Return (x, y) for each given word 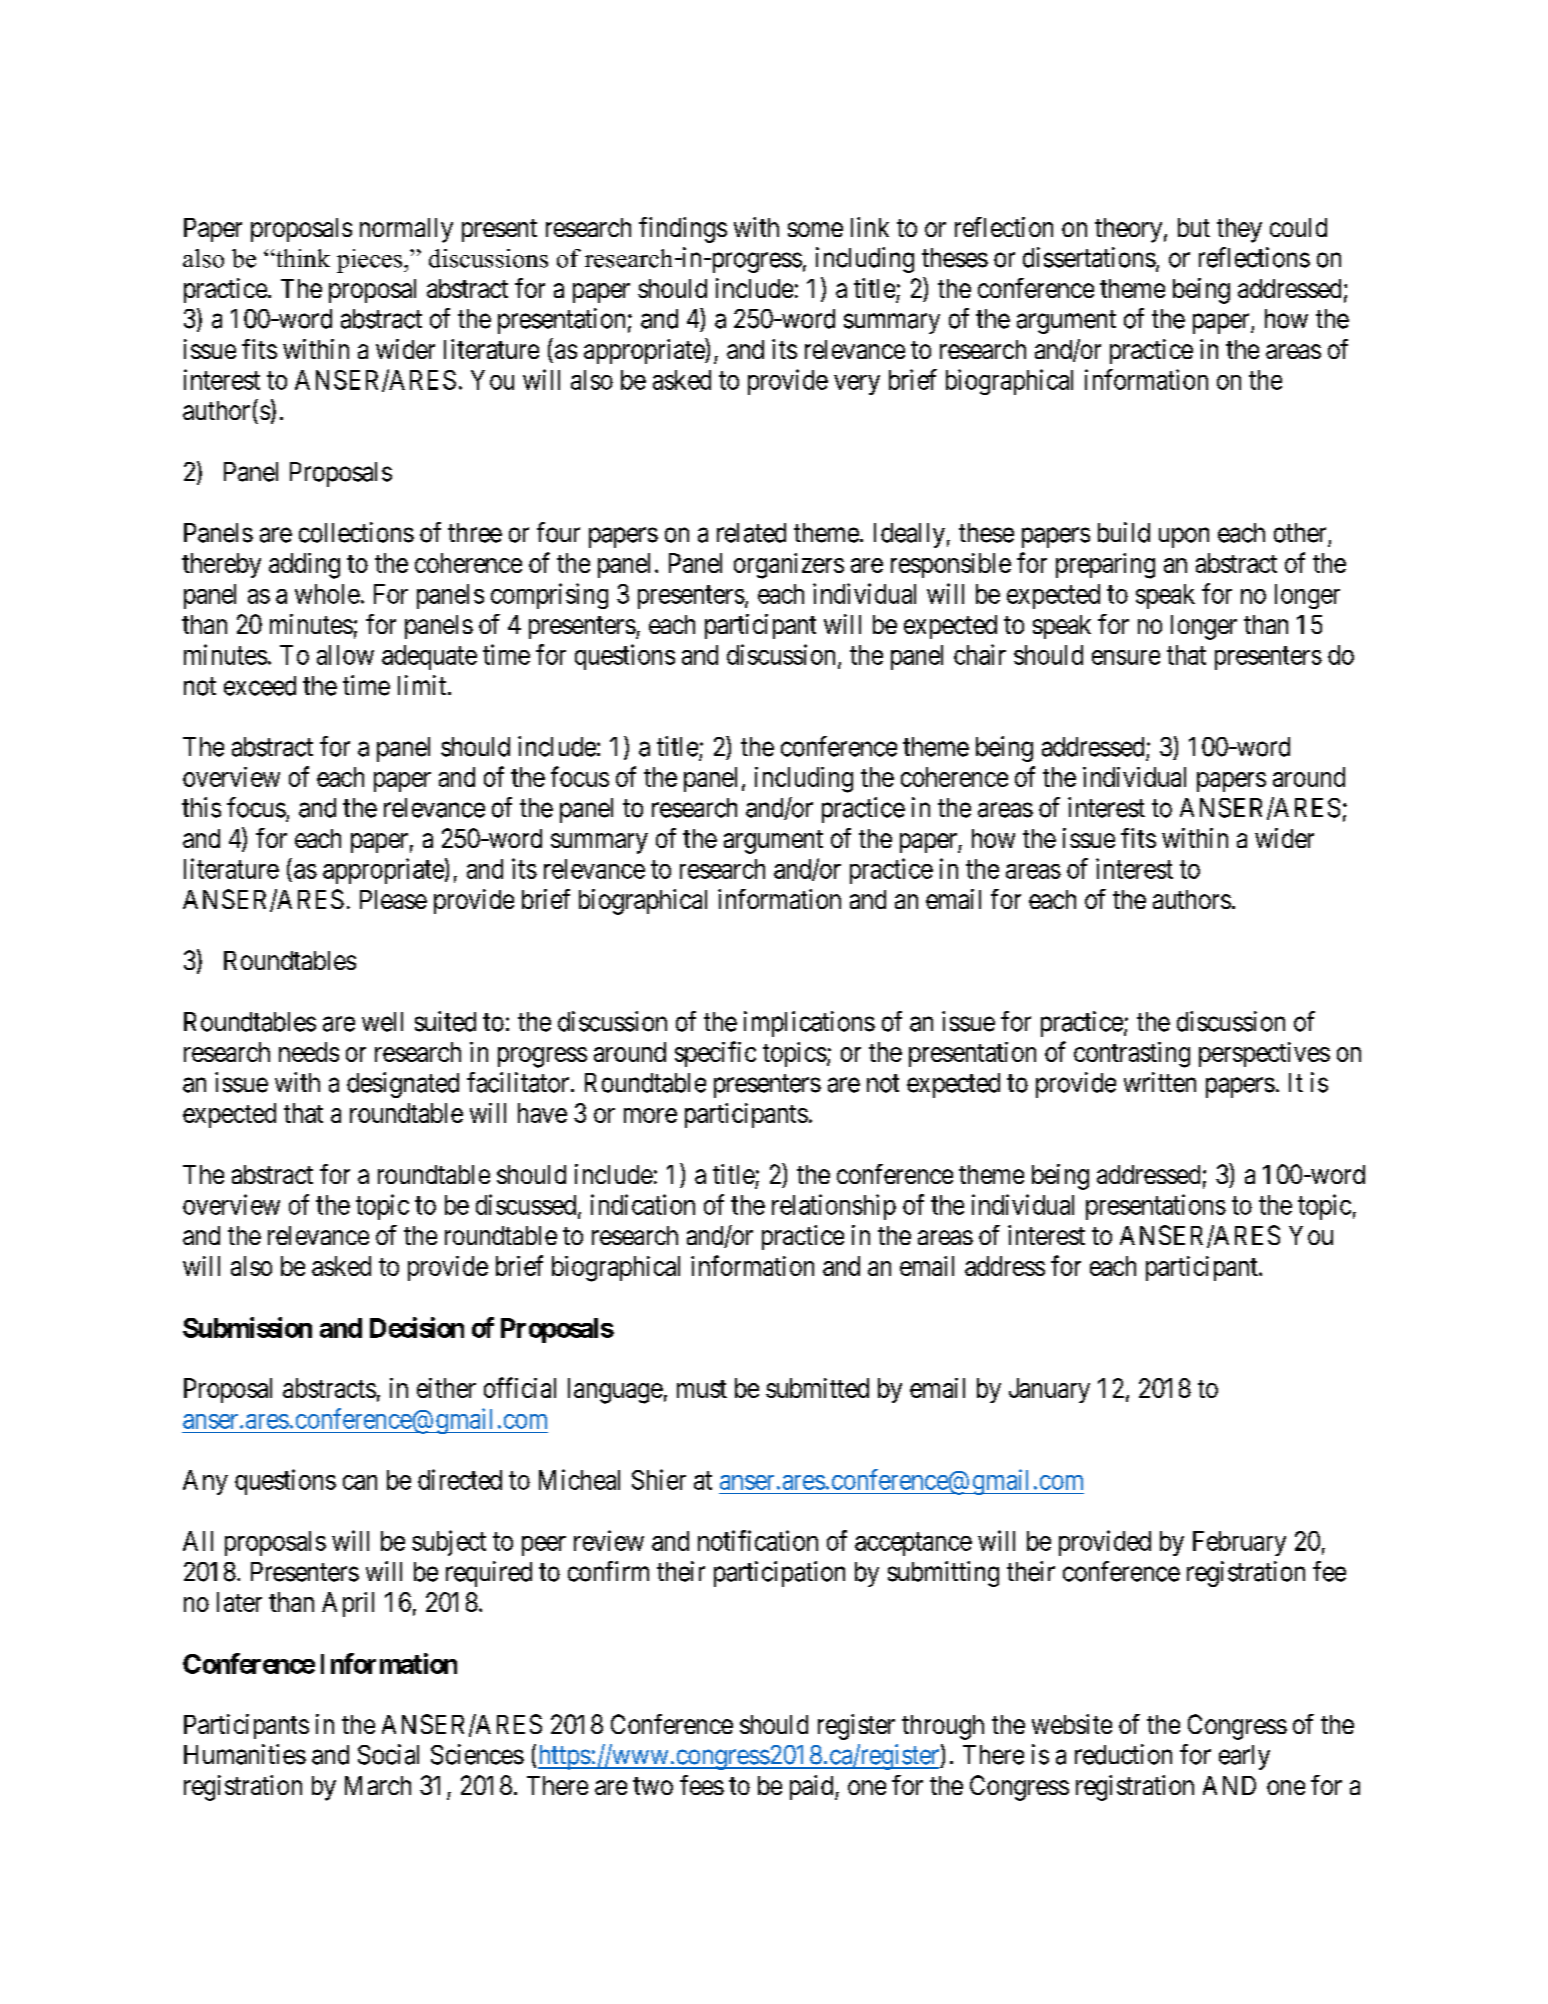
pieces (371, 261)
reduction (1123, 1754)
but (1194, 227)
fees (702, 1785)
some (815, 229)
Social (388, 1754)
